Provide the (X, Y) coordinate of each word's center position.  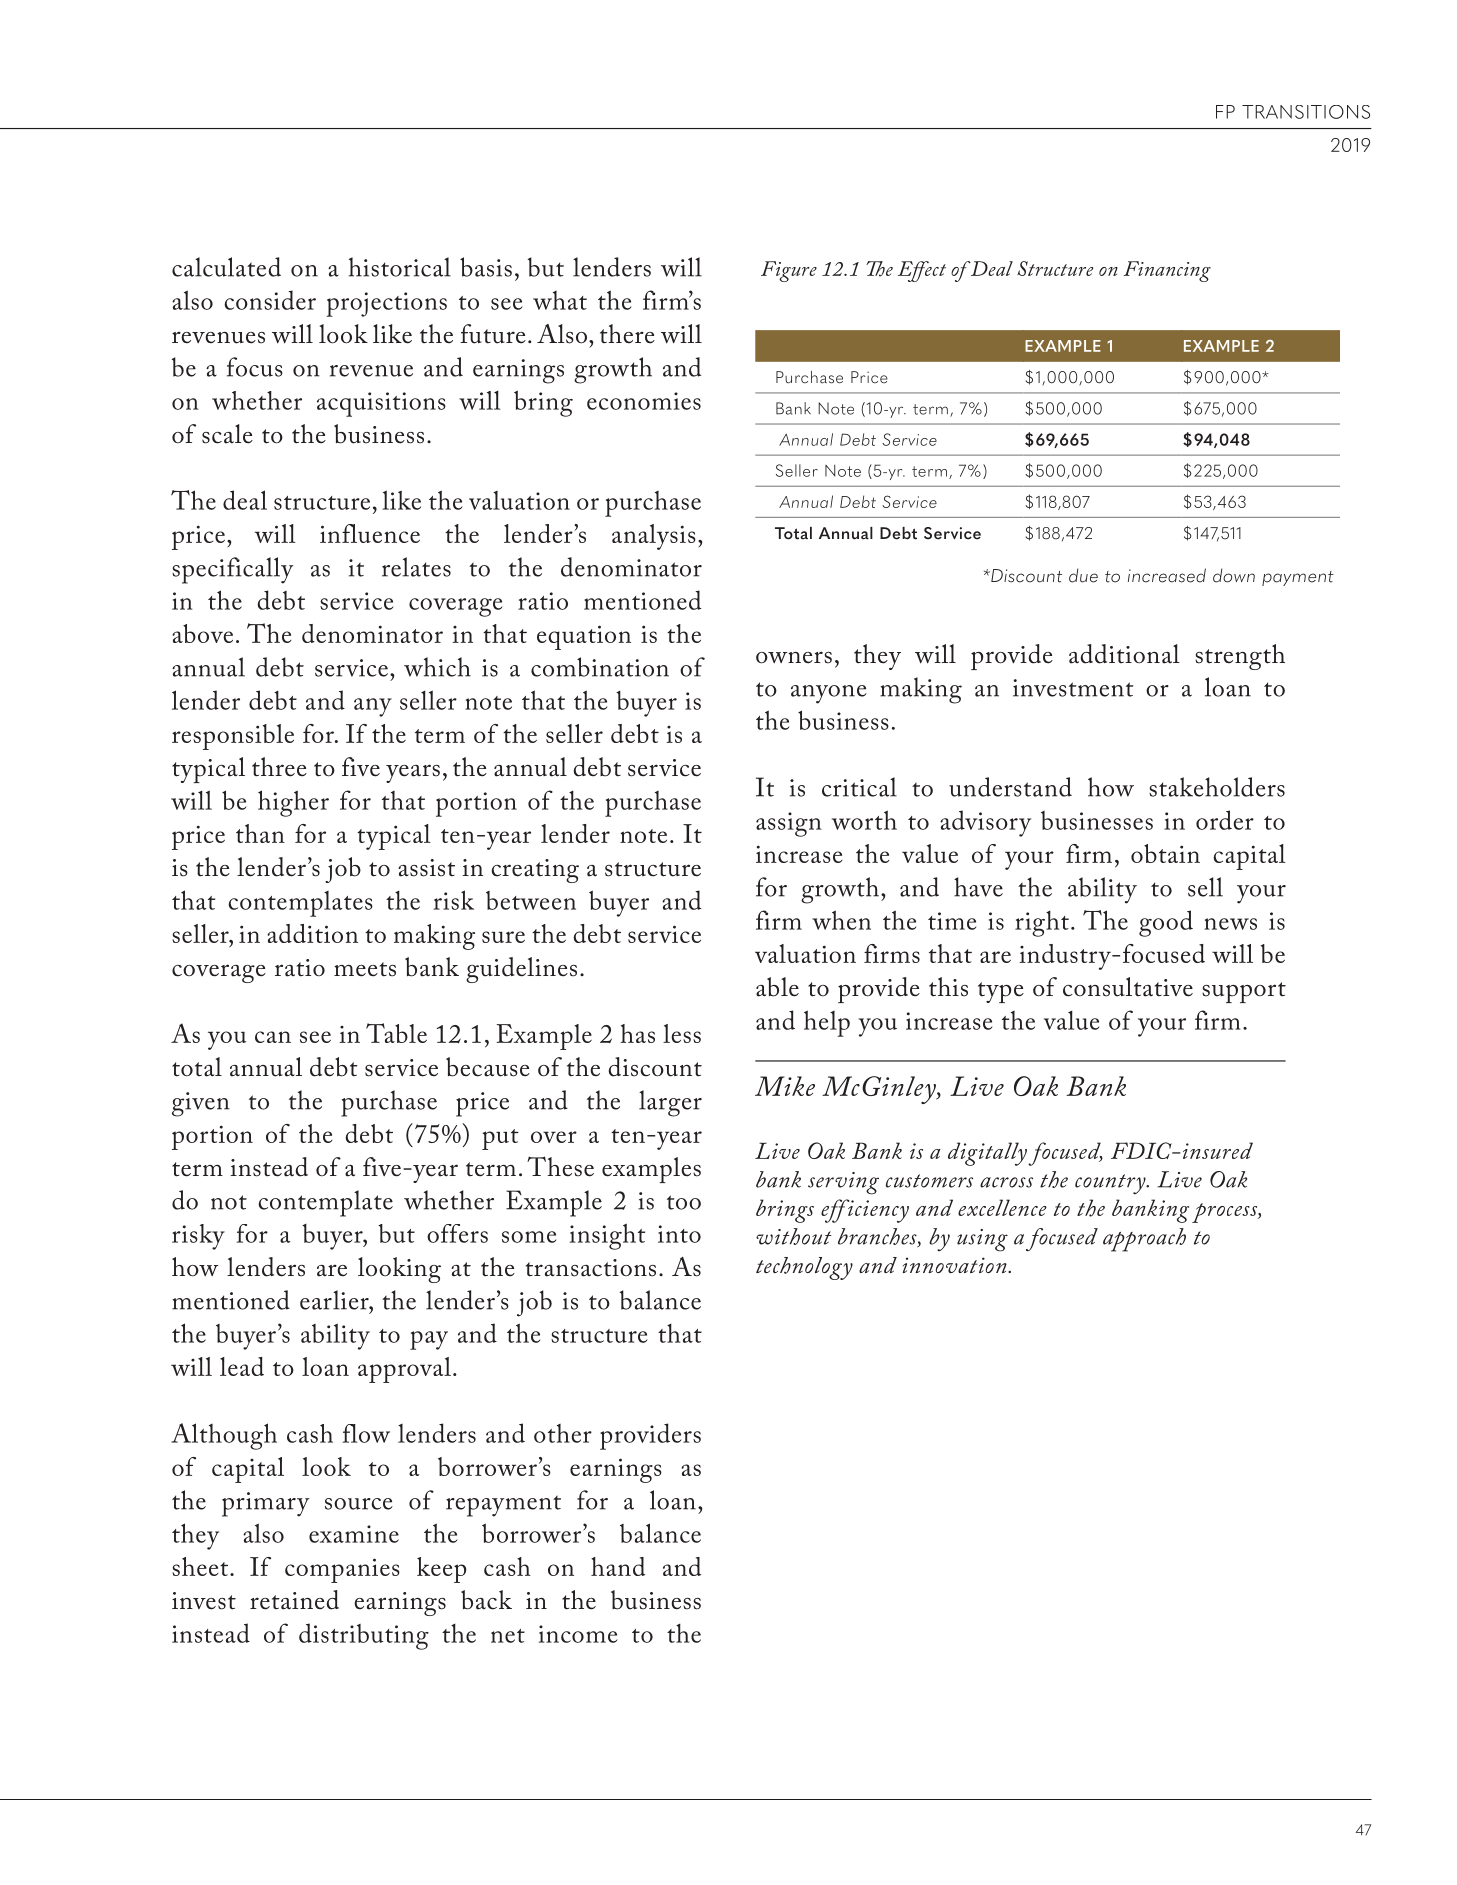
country (1111, 1184)
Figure (789, 271)
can (273, 1037)
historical (400, 267)
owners (794, 657)
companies (342, 1570)
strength (1240, 657)
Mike (785, 1086)
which (437, 667)
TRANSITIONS (1306, 112)
